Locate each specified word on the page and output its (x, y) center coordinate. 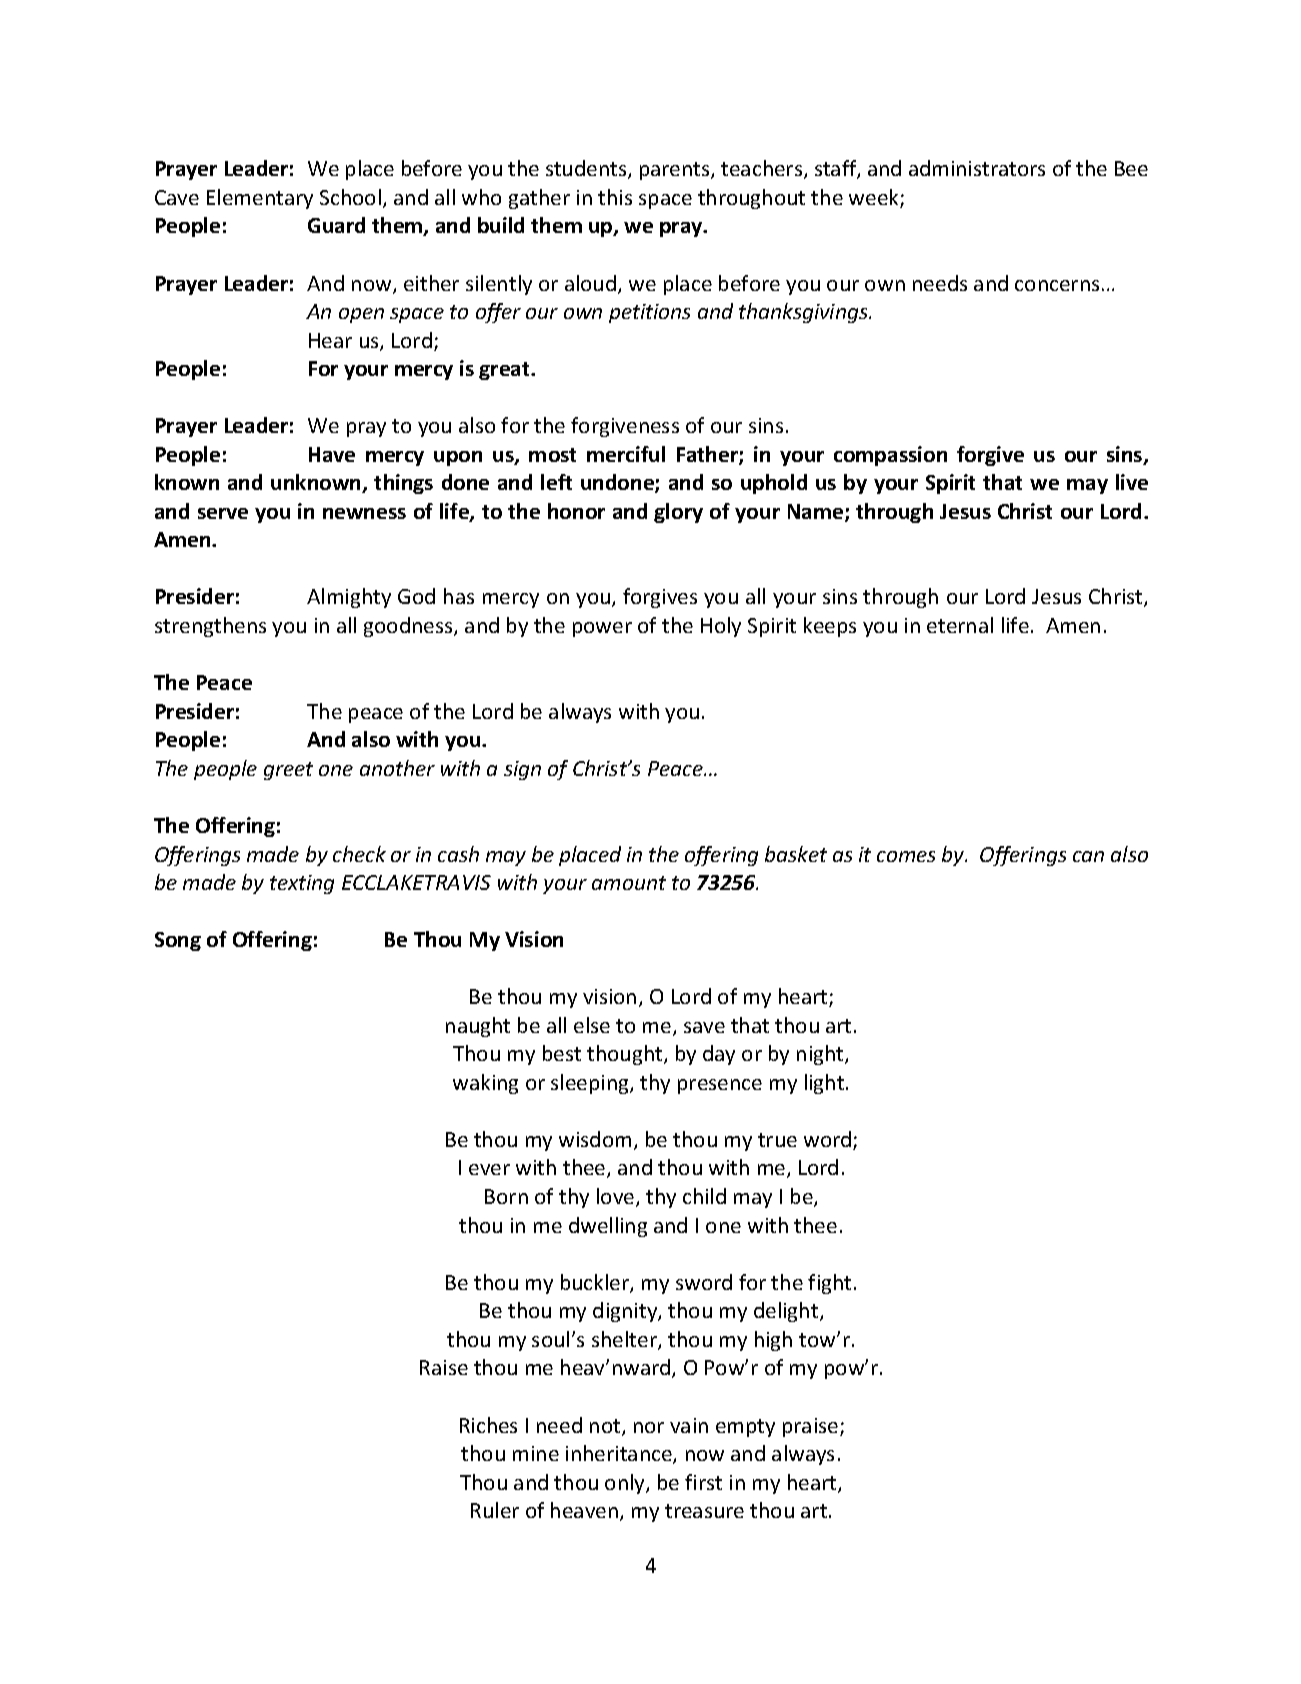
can (1088, 856)
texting (302, 884)
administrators (977, 168)
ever (489, 1169)
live (1132, 482)
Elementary (260, 199)
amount (629, 883)
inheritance (620, 1454)
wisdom (595, 1139)
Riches (488, 1425)
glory (678, 513)
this (615, 197)
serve (223, 513)
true (777, 1140)
